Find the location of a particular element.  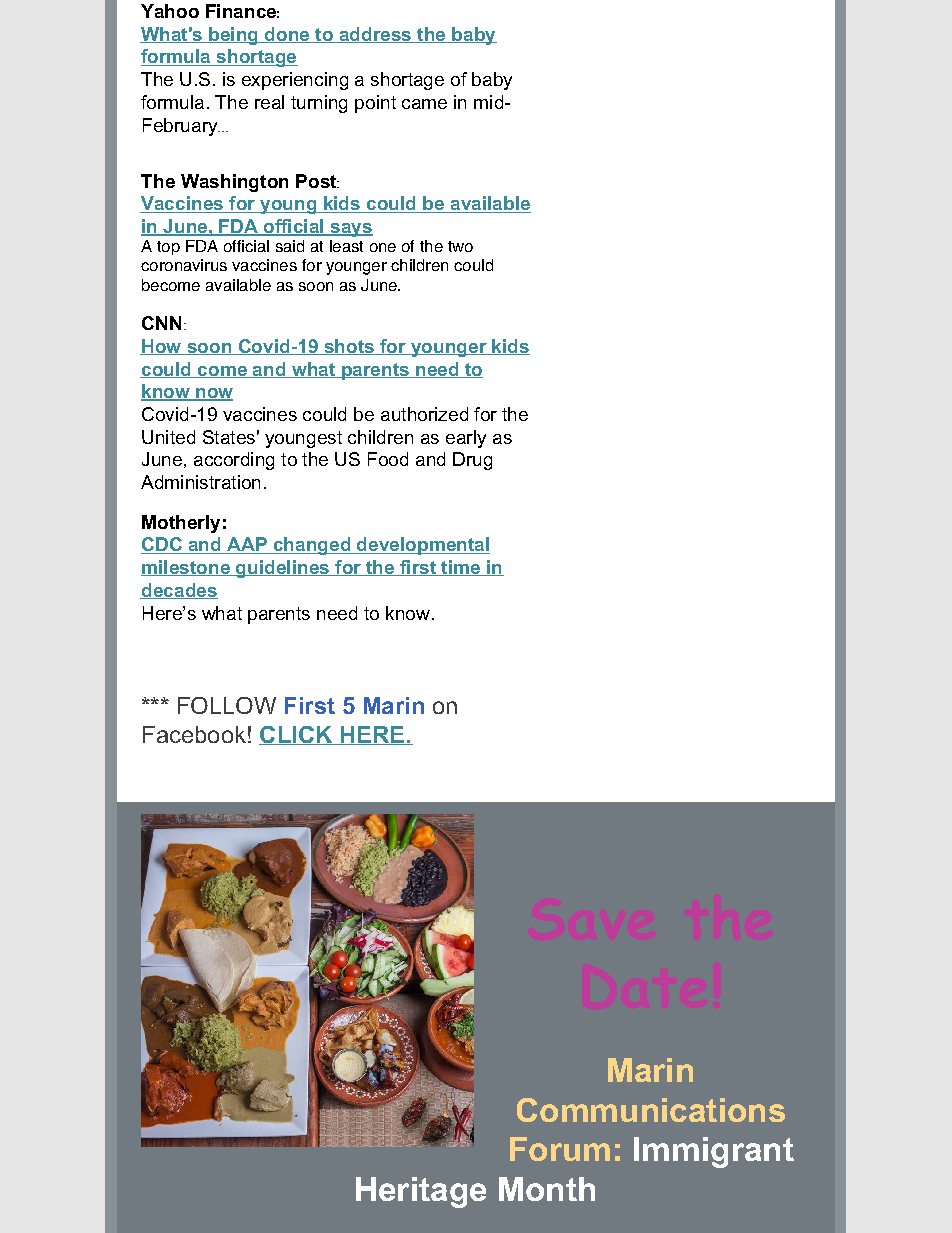

early is located at coordinates (466, 439).
